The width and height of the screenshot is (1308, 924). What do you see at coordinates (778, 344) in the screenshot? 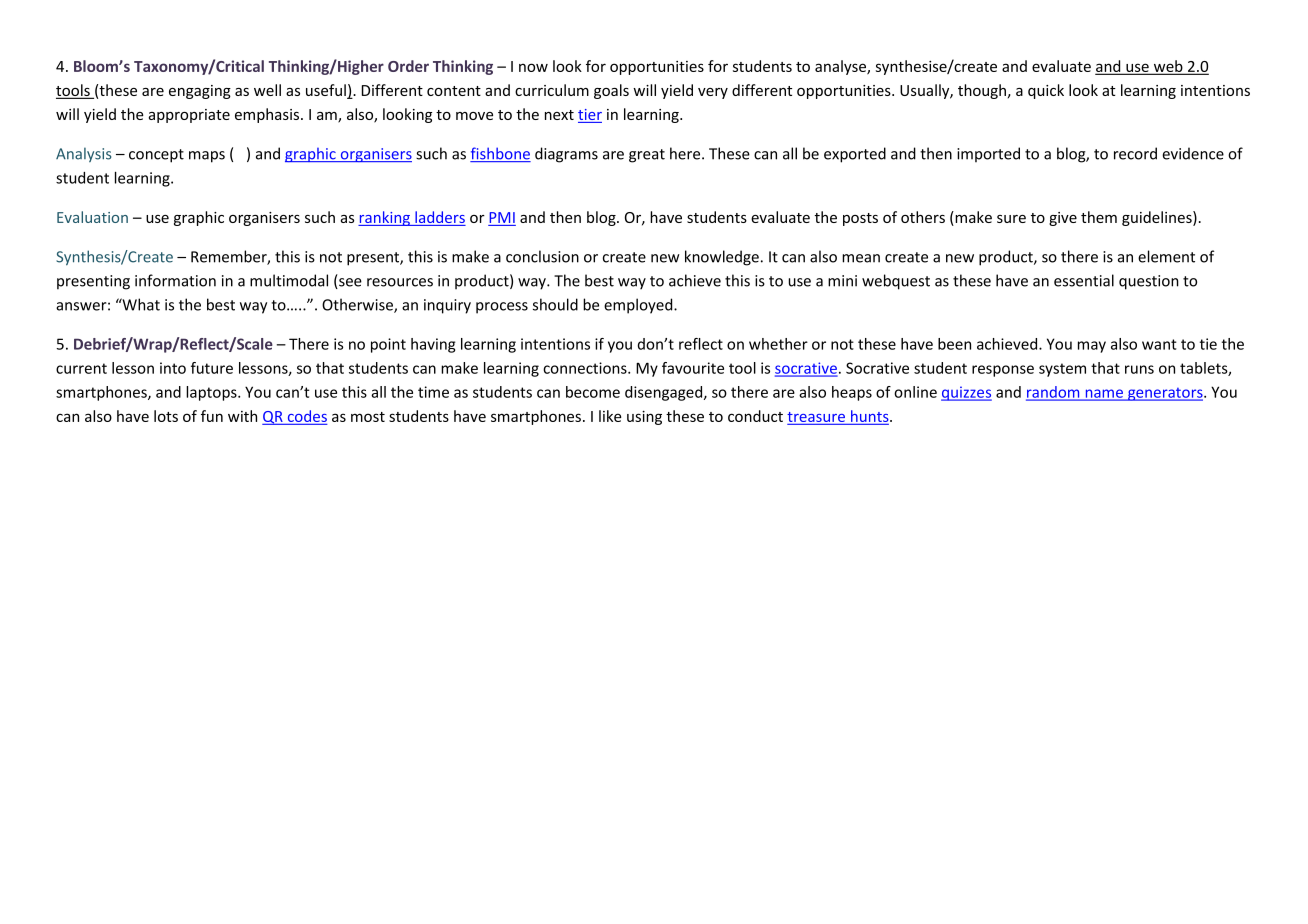
I see `whether` at bounding box center [778, 344].
